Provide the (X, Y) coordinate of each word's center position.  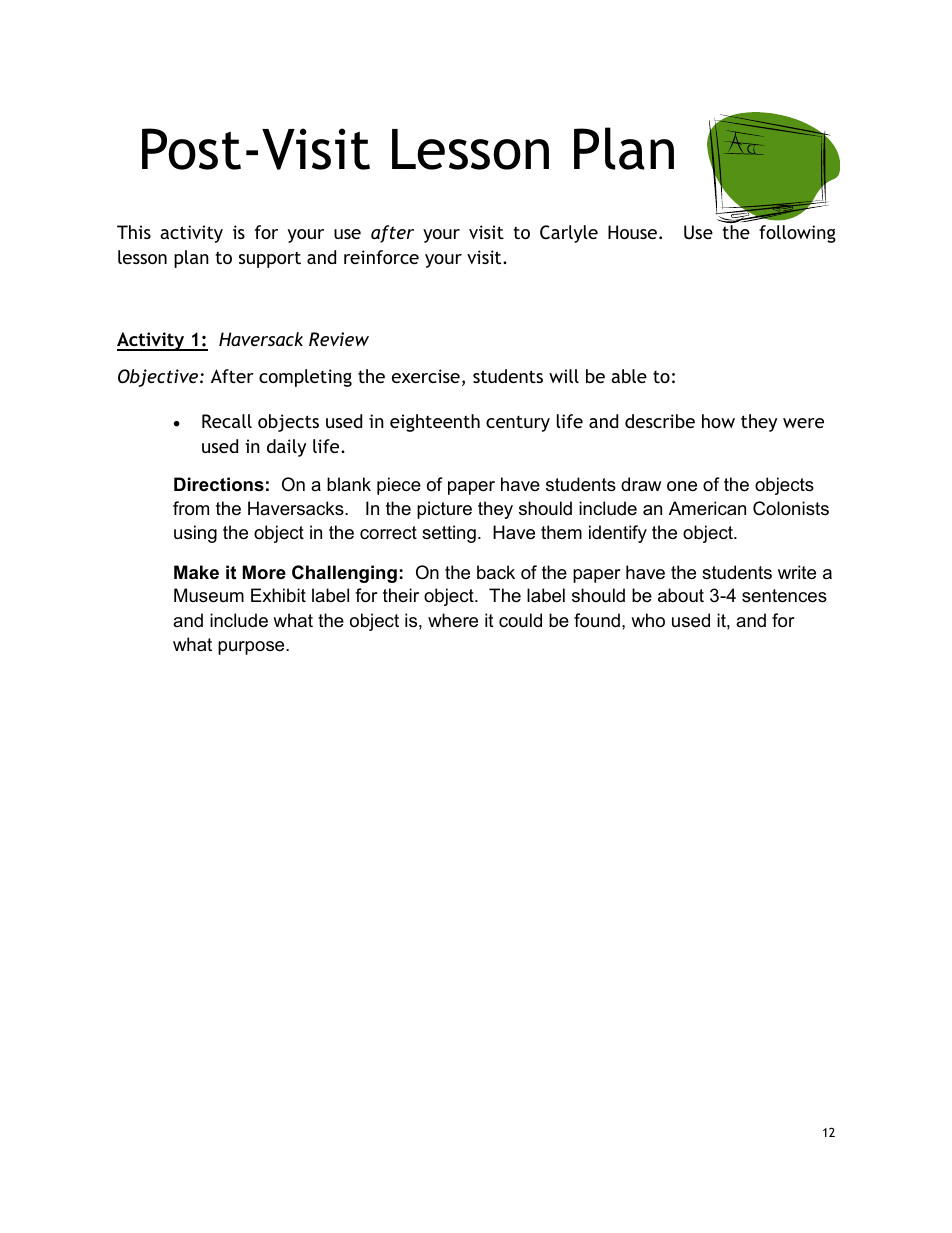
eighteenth (435, 423)
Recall (227, 421)
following (797, 234)
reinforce (381, 257)
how (718, 421)
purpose (252, 648)
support (270, 259)
